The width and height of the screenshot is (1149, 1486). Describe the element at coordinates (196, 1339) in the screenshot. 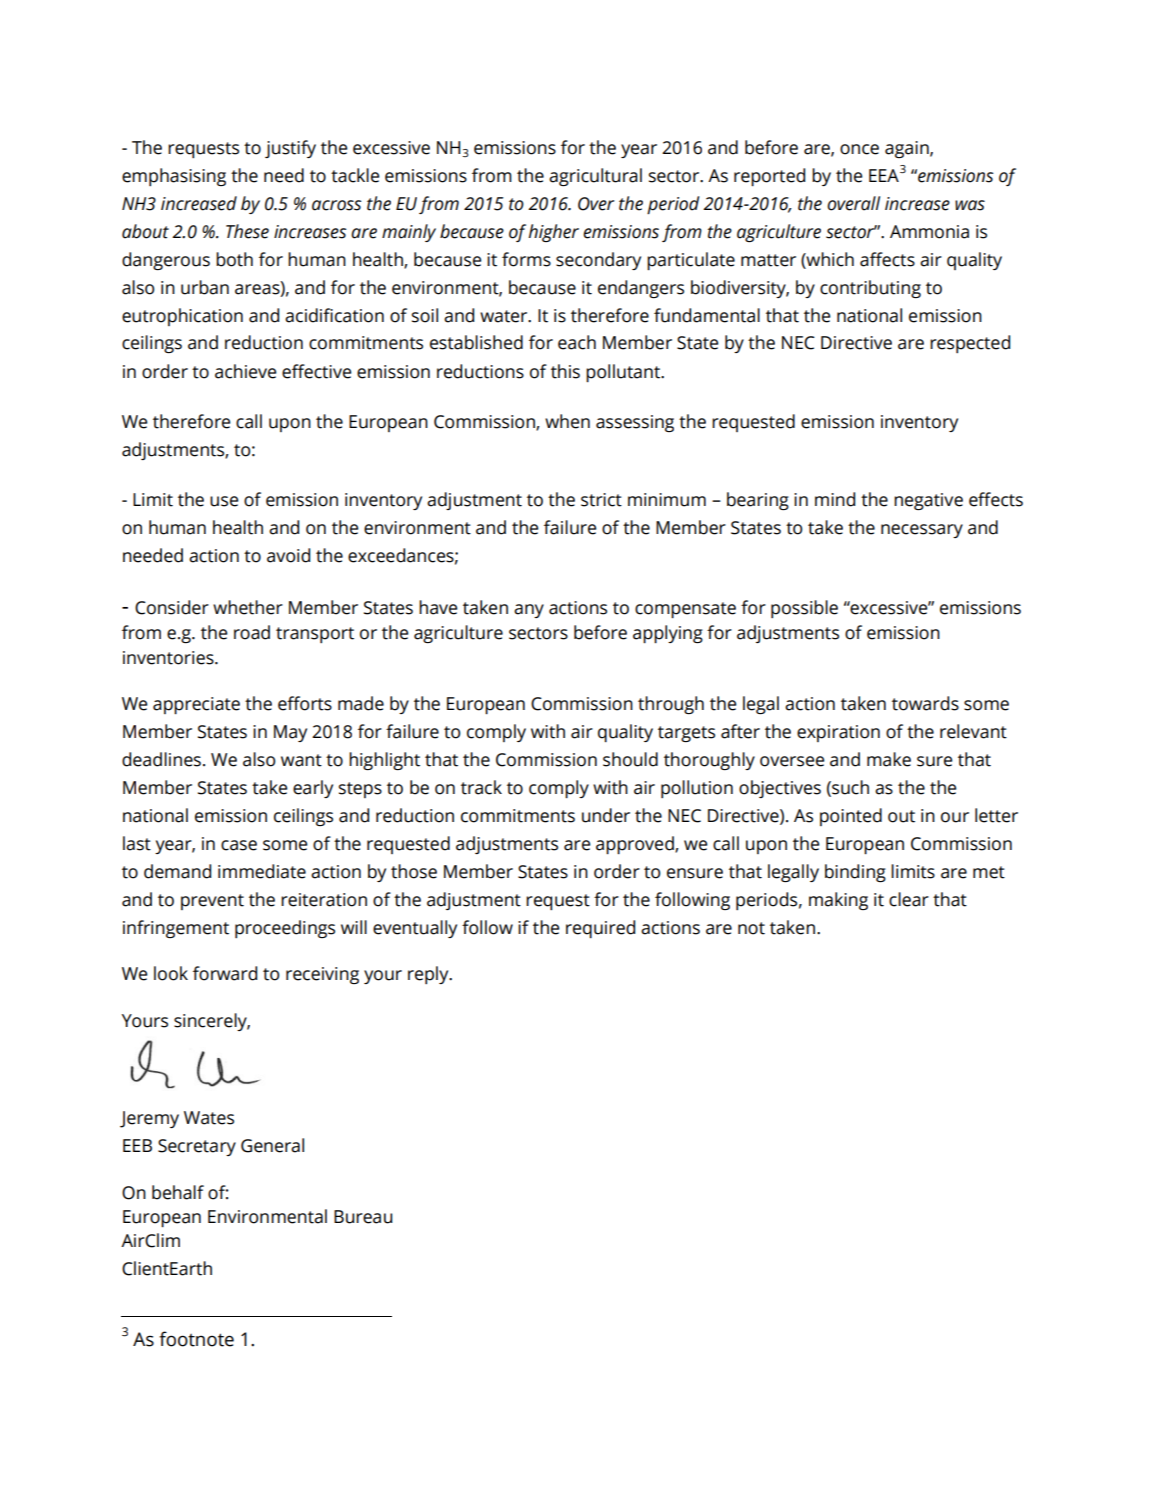

I see `footnote` at that location.
